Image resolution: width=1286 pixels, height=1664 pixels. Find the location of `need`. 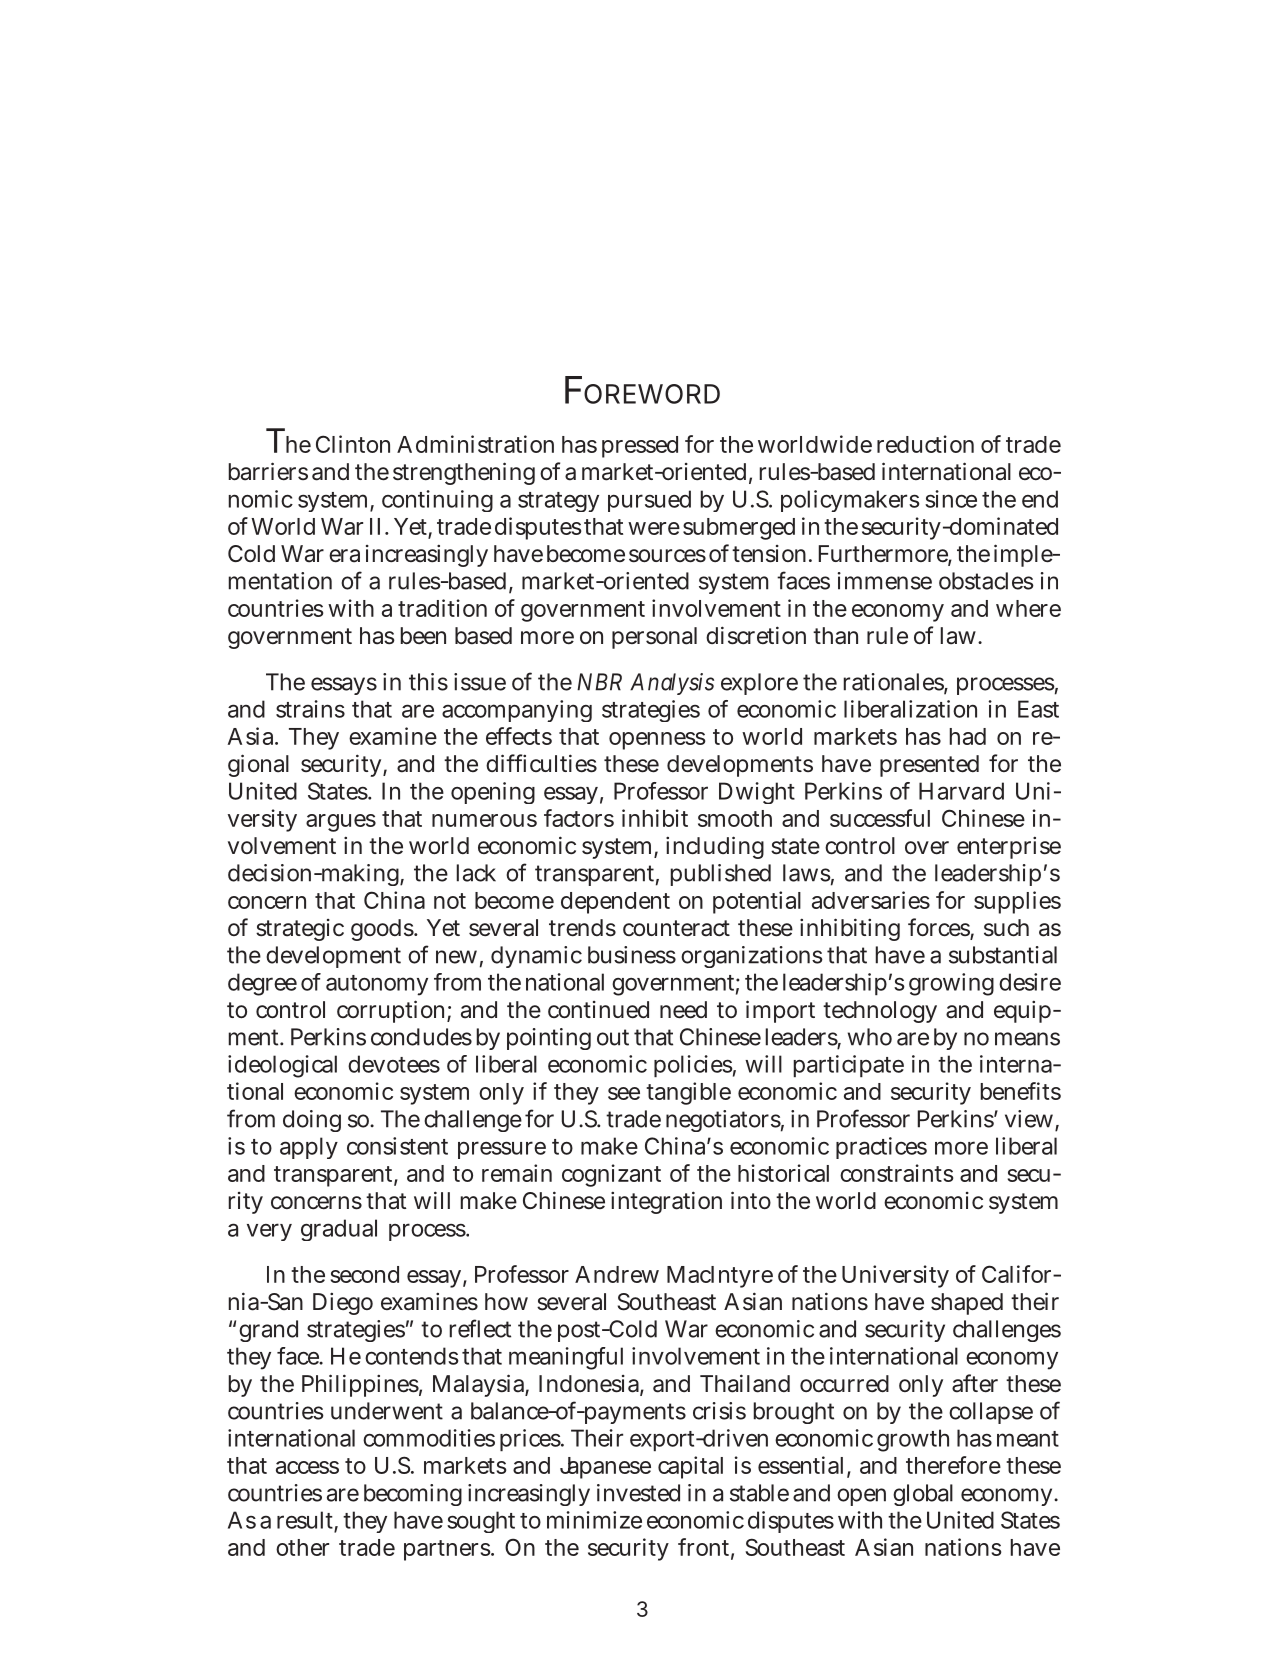

need is located at coordinates (683, 1010).
